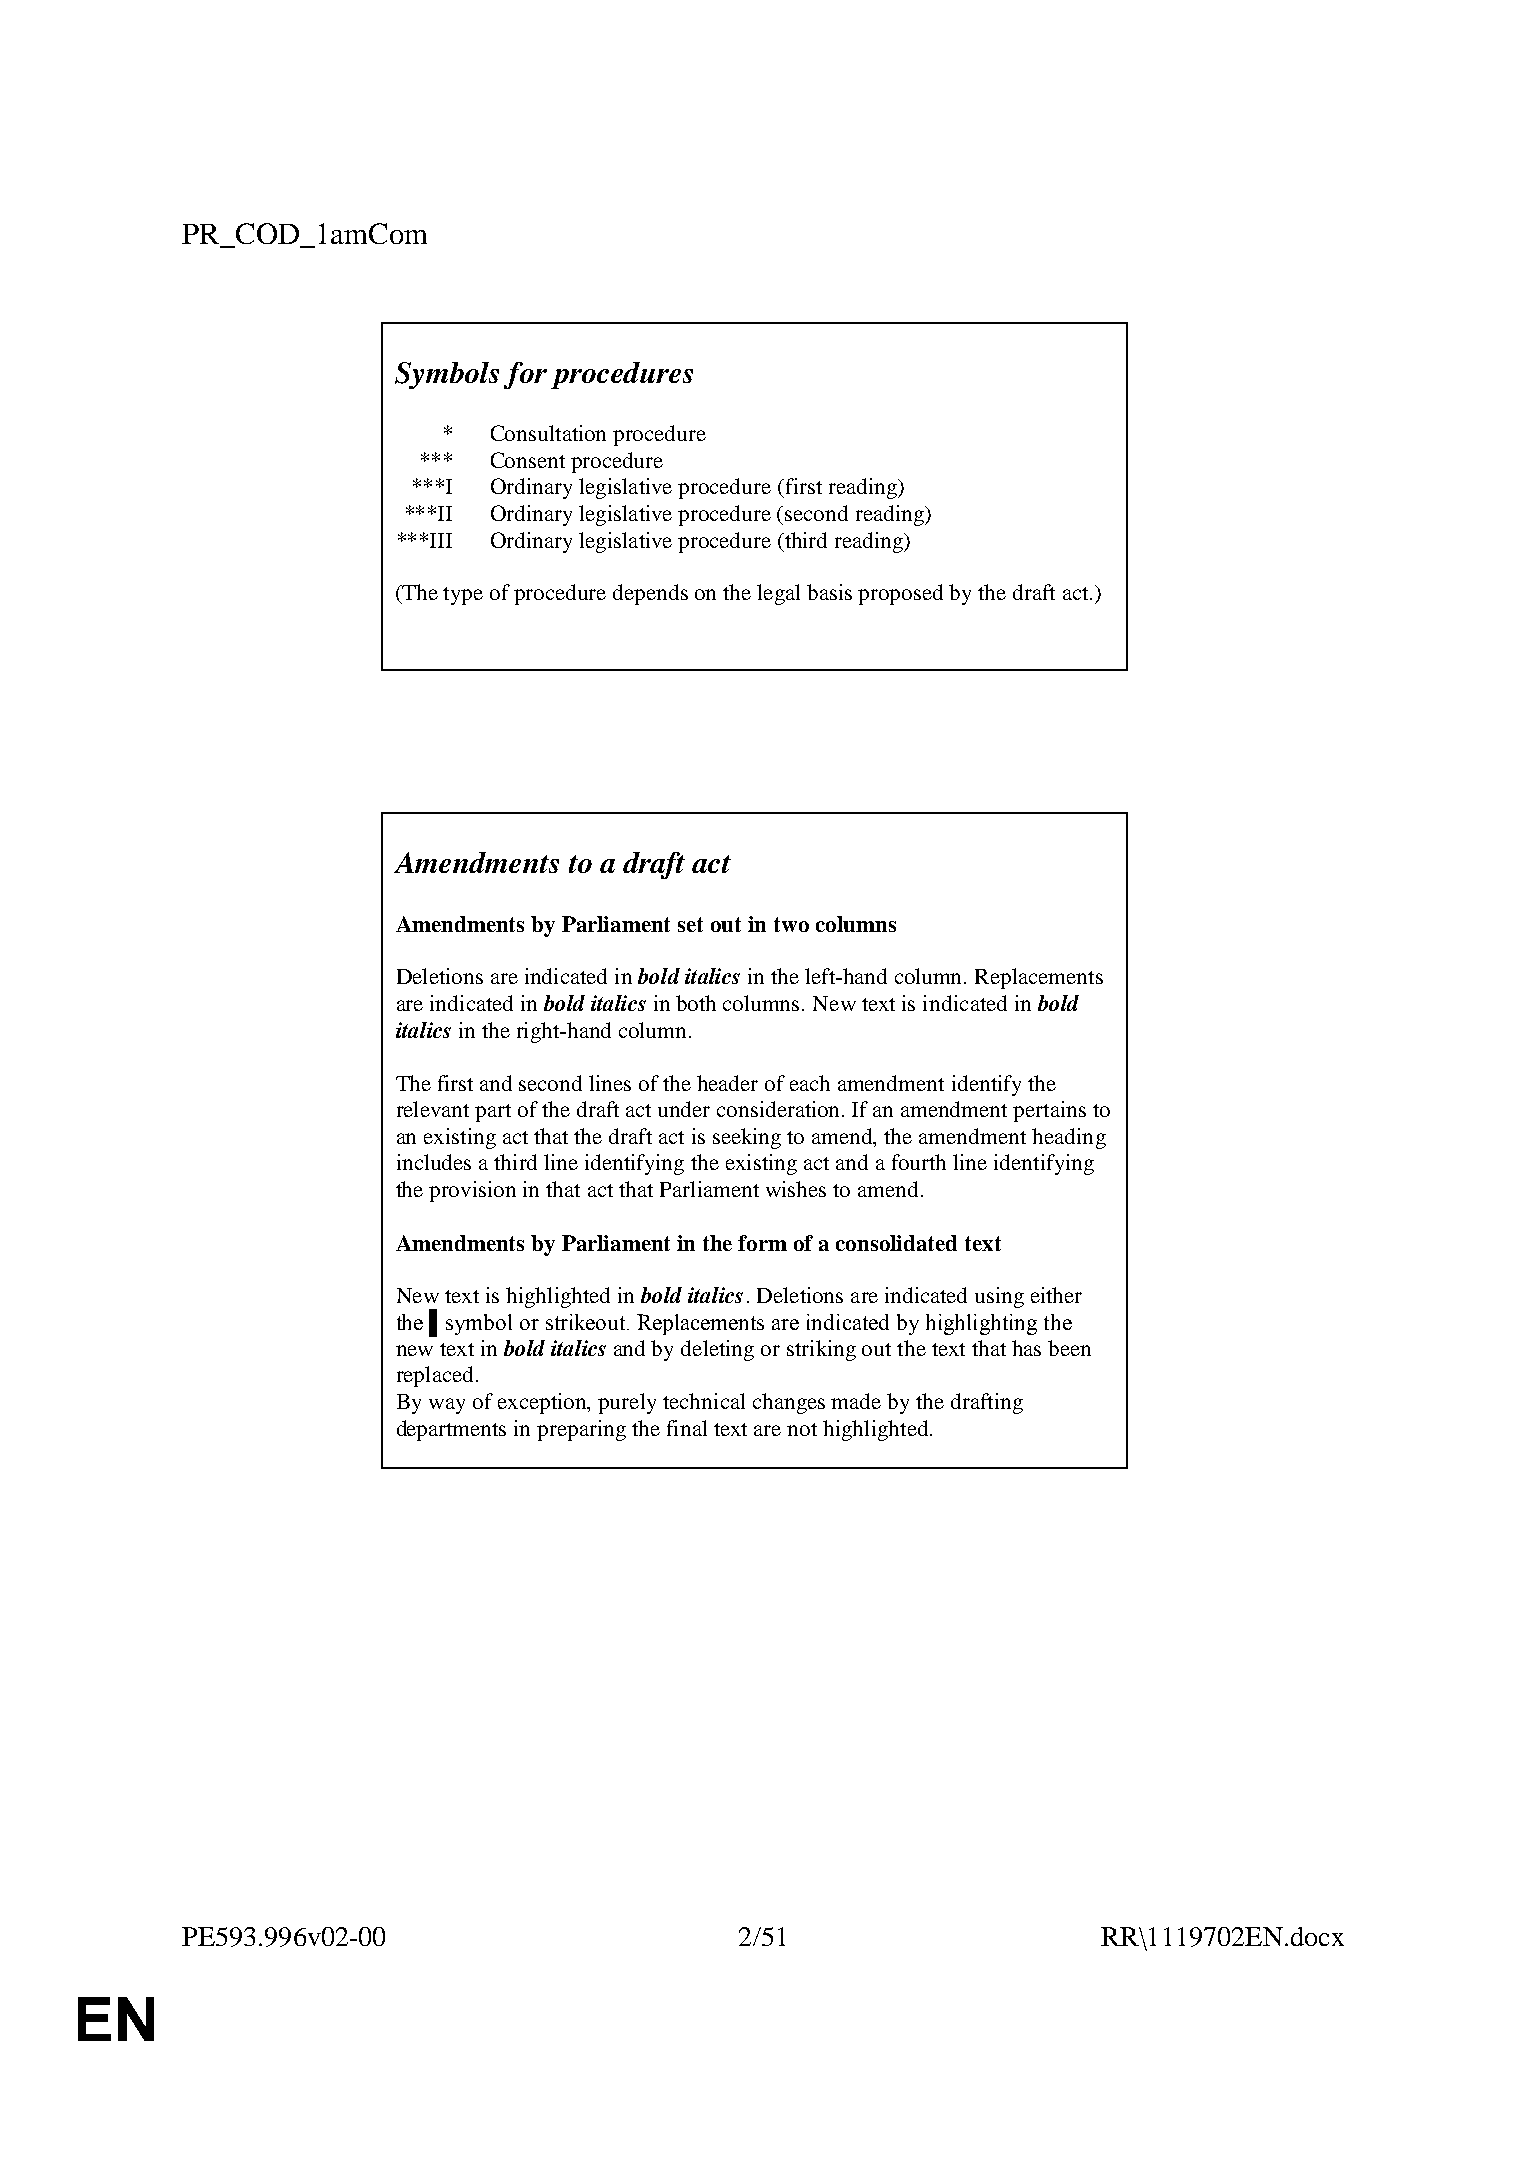  I want to click on pertains, so click(1049, 1111).
